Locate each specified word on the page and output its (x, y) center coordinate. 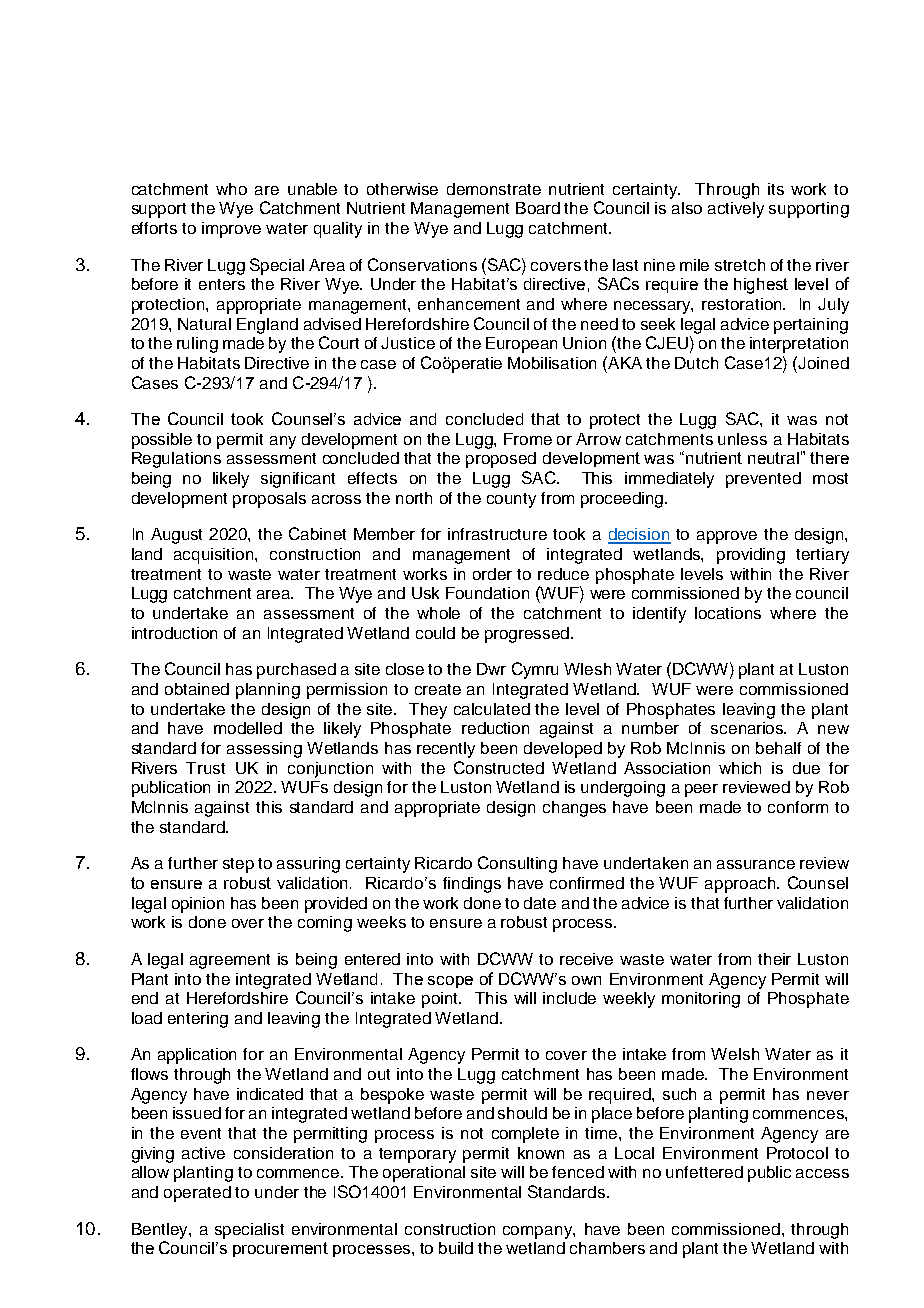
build (456, 1248)
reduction (495, 728)
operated (197, 1194)
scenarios (748, 728)
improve (231, 230)
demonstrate (494, 189)
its (776, 189)
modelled (248, 728)
